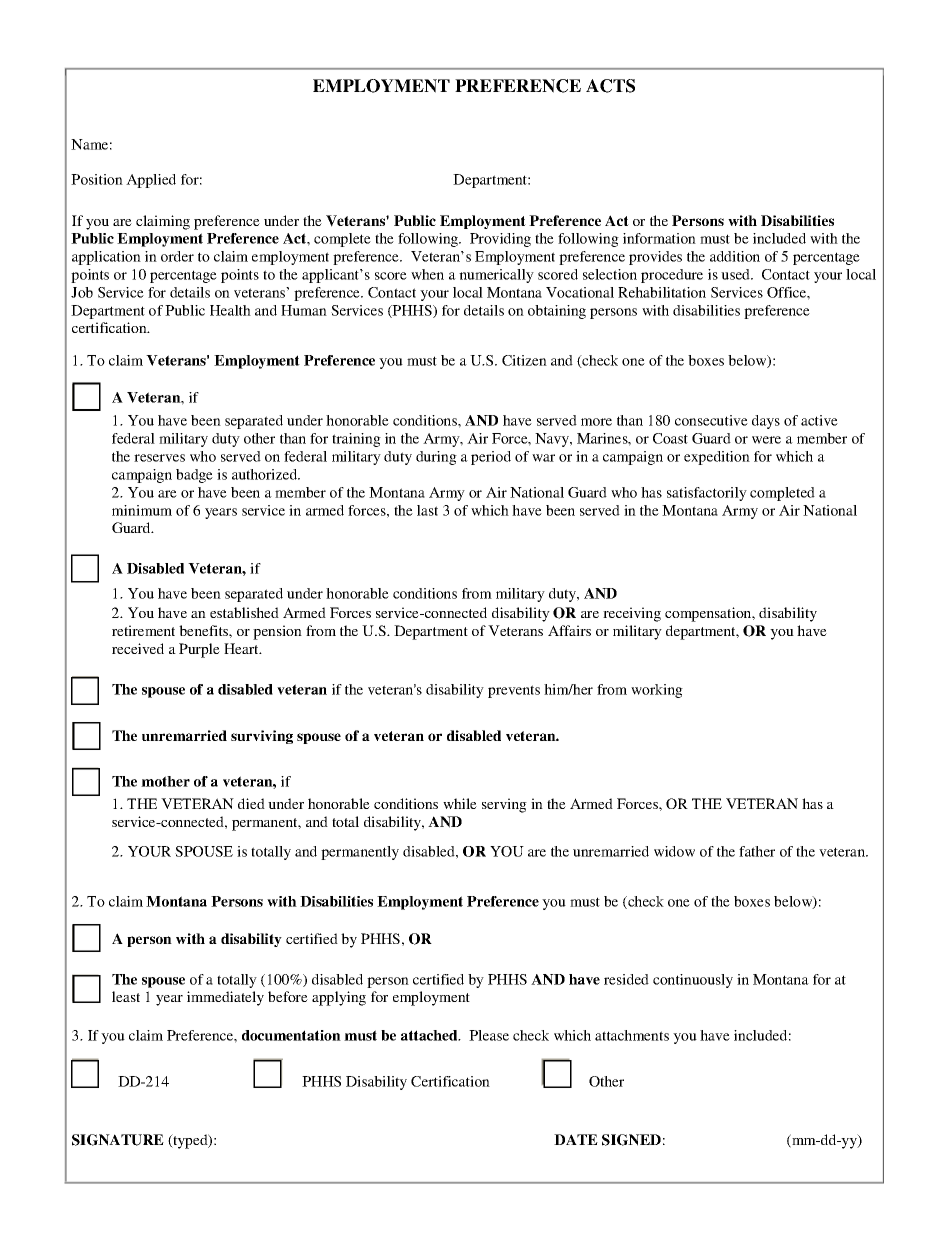 This image has width=952, height=1233. Describe the element at coordinates (151, 181) in the image. I see `Applied` at that location.
